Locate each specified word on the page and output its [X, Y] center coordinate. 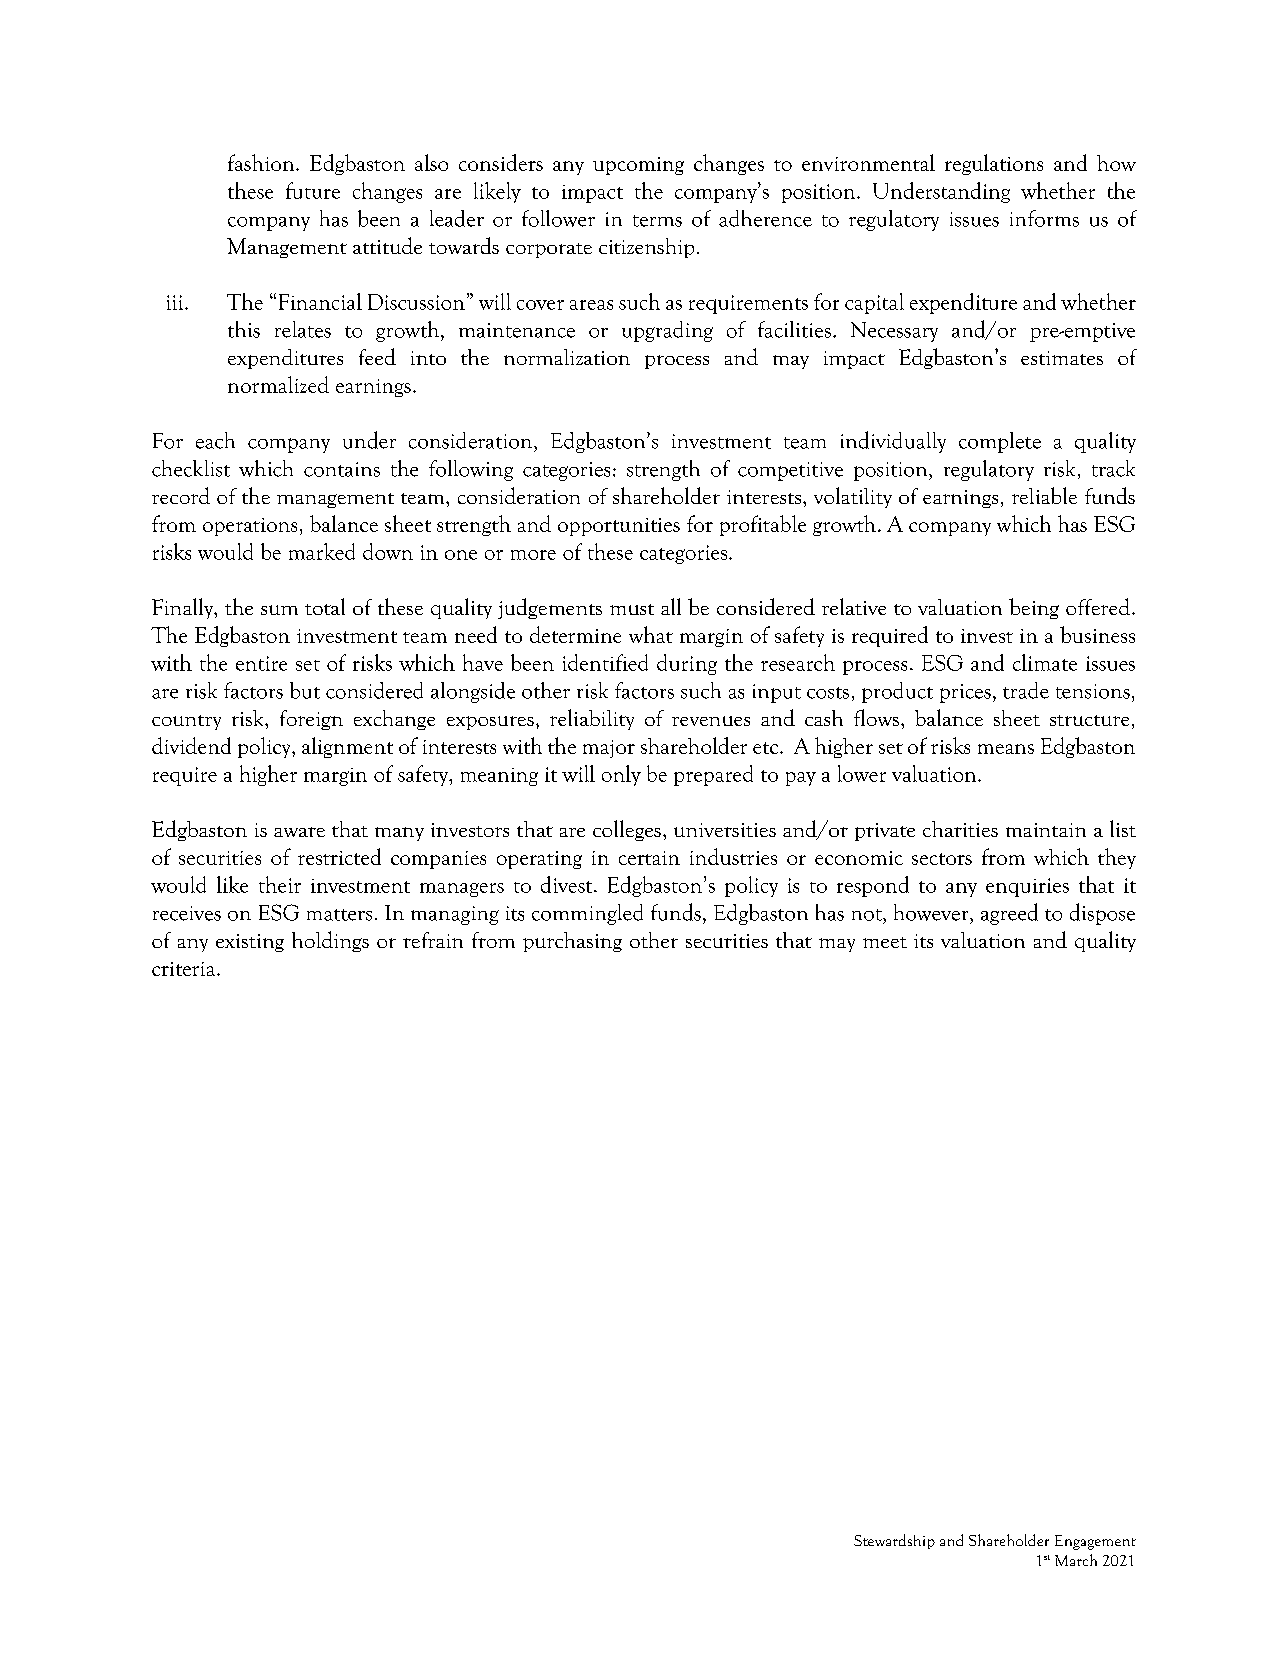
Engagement [1095, 1542]
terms [657, 221]
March [1076, 1560]
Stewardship [894, 1541]
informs [1044, 218]
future [313, 190]
